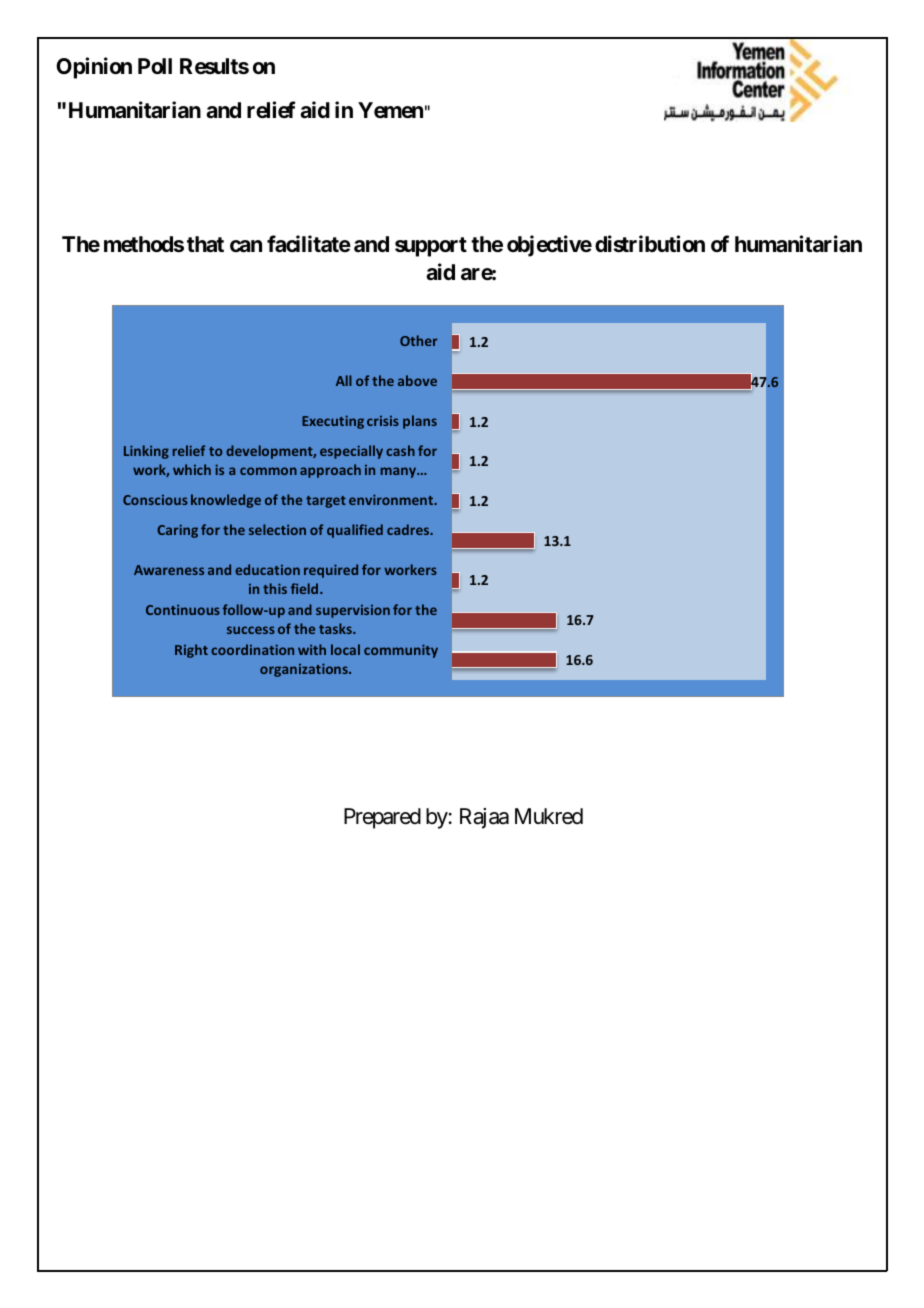 This screenshot has height=1308, width=924. I want to click on Right, so click(191, 651).
